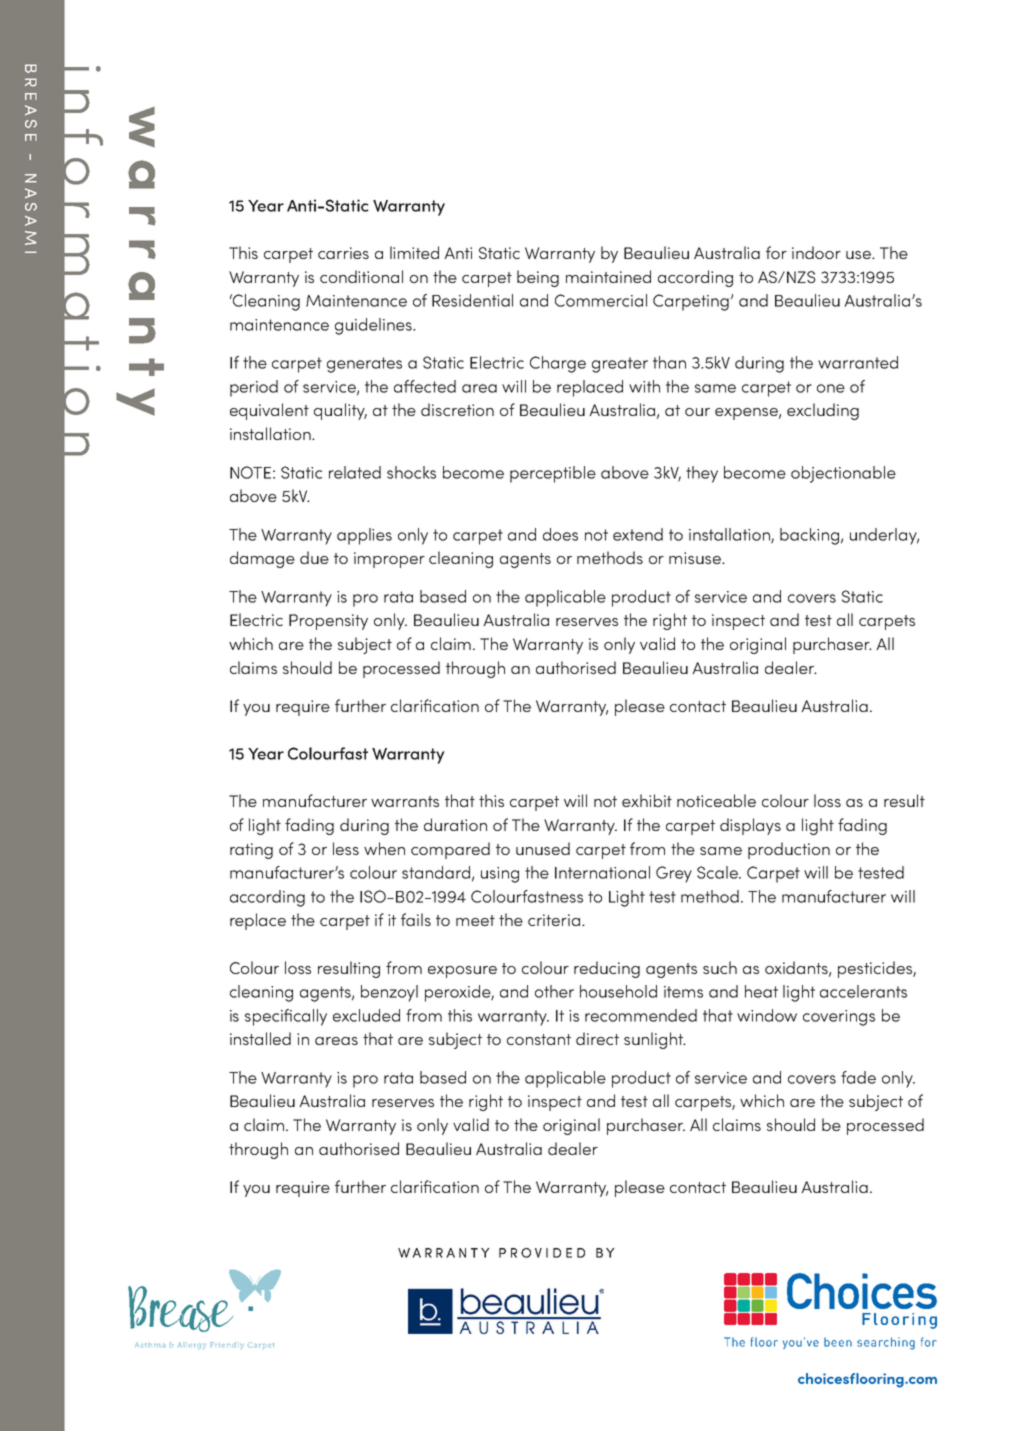 The height and width of the screenshot is (1431, 1012). Describe the element at coordinates (542, 1253) in the screenshot. I see `PROVIDED` at that location.
